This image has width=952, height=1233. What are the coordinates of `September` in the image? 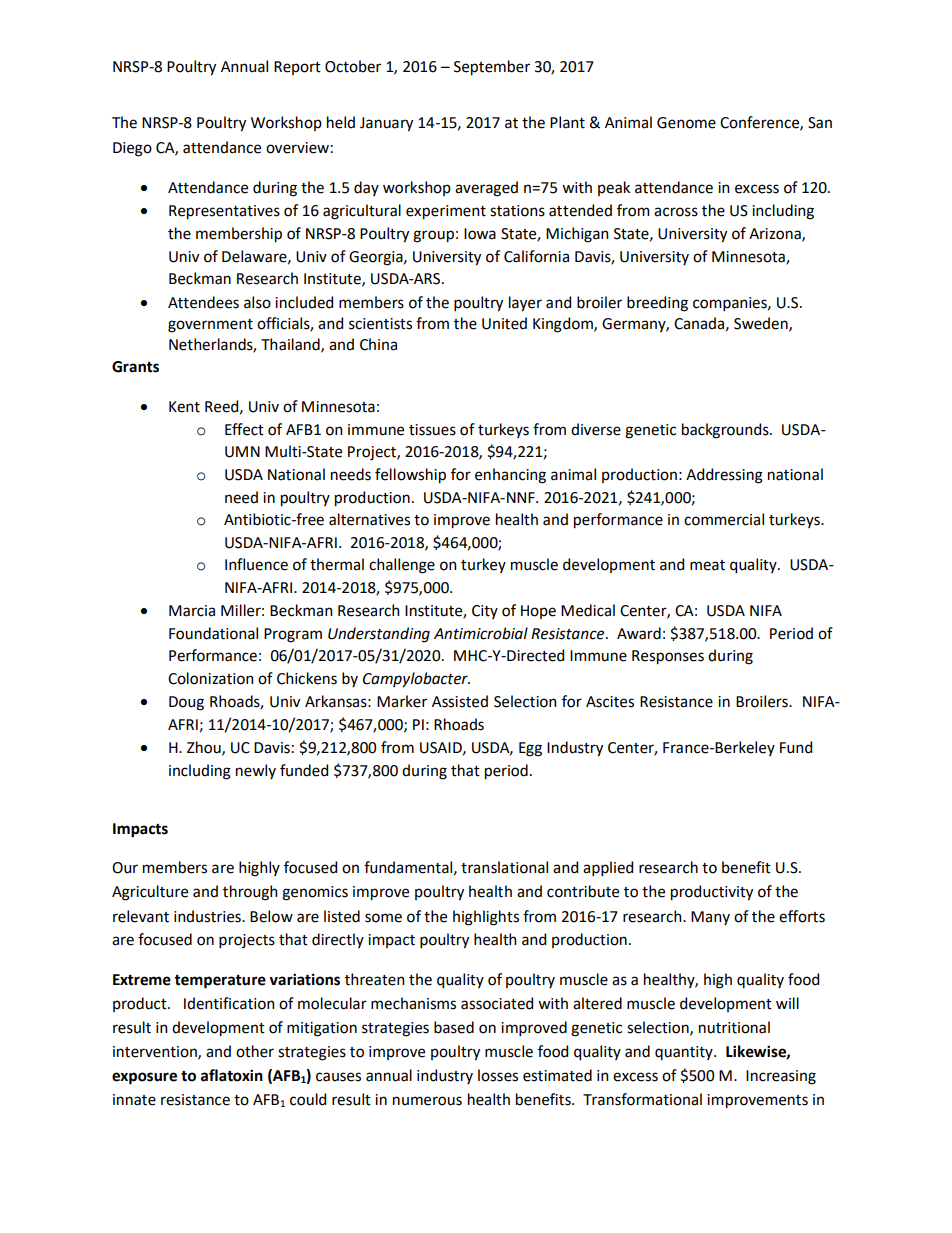 It's located at (492, 68).
